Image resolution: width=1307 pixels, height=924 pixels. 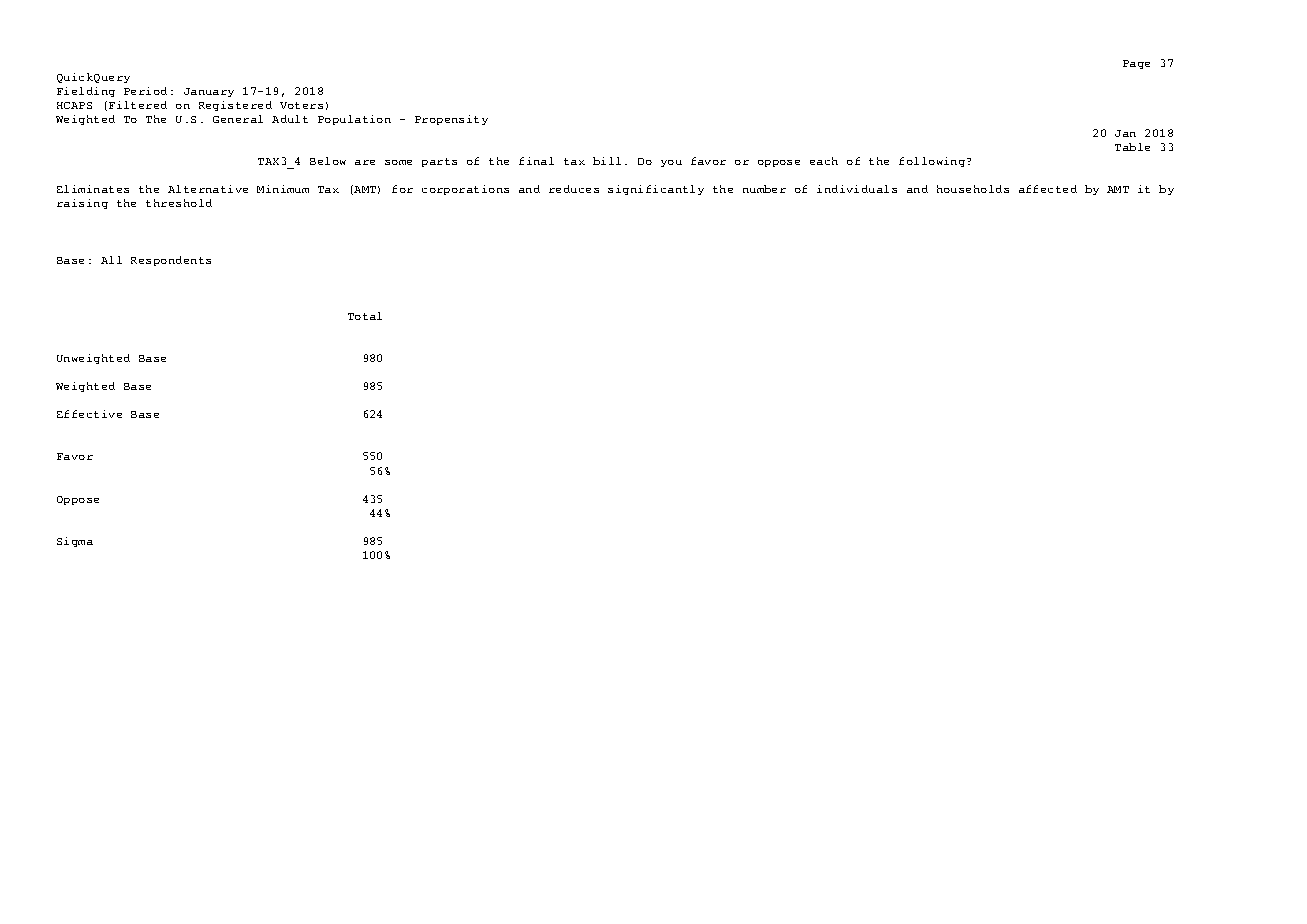 What do you see at coordinates (764, 189) in the document?
I see `number` at bounding box center [764, 189].
